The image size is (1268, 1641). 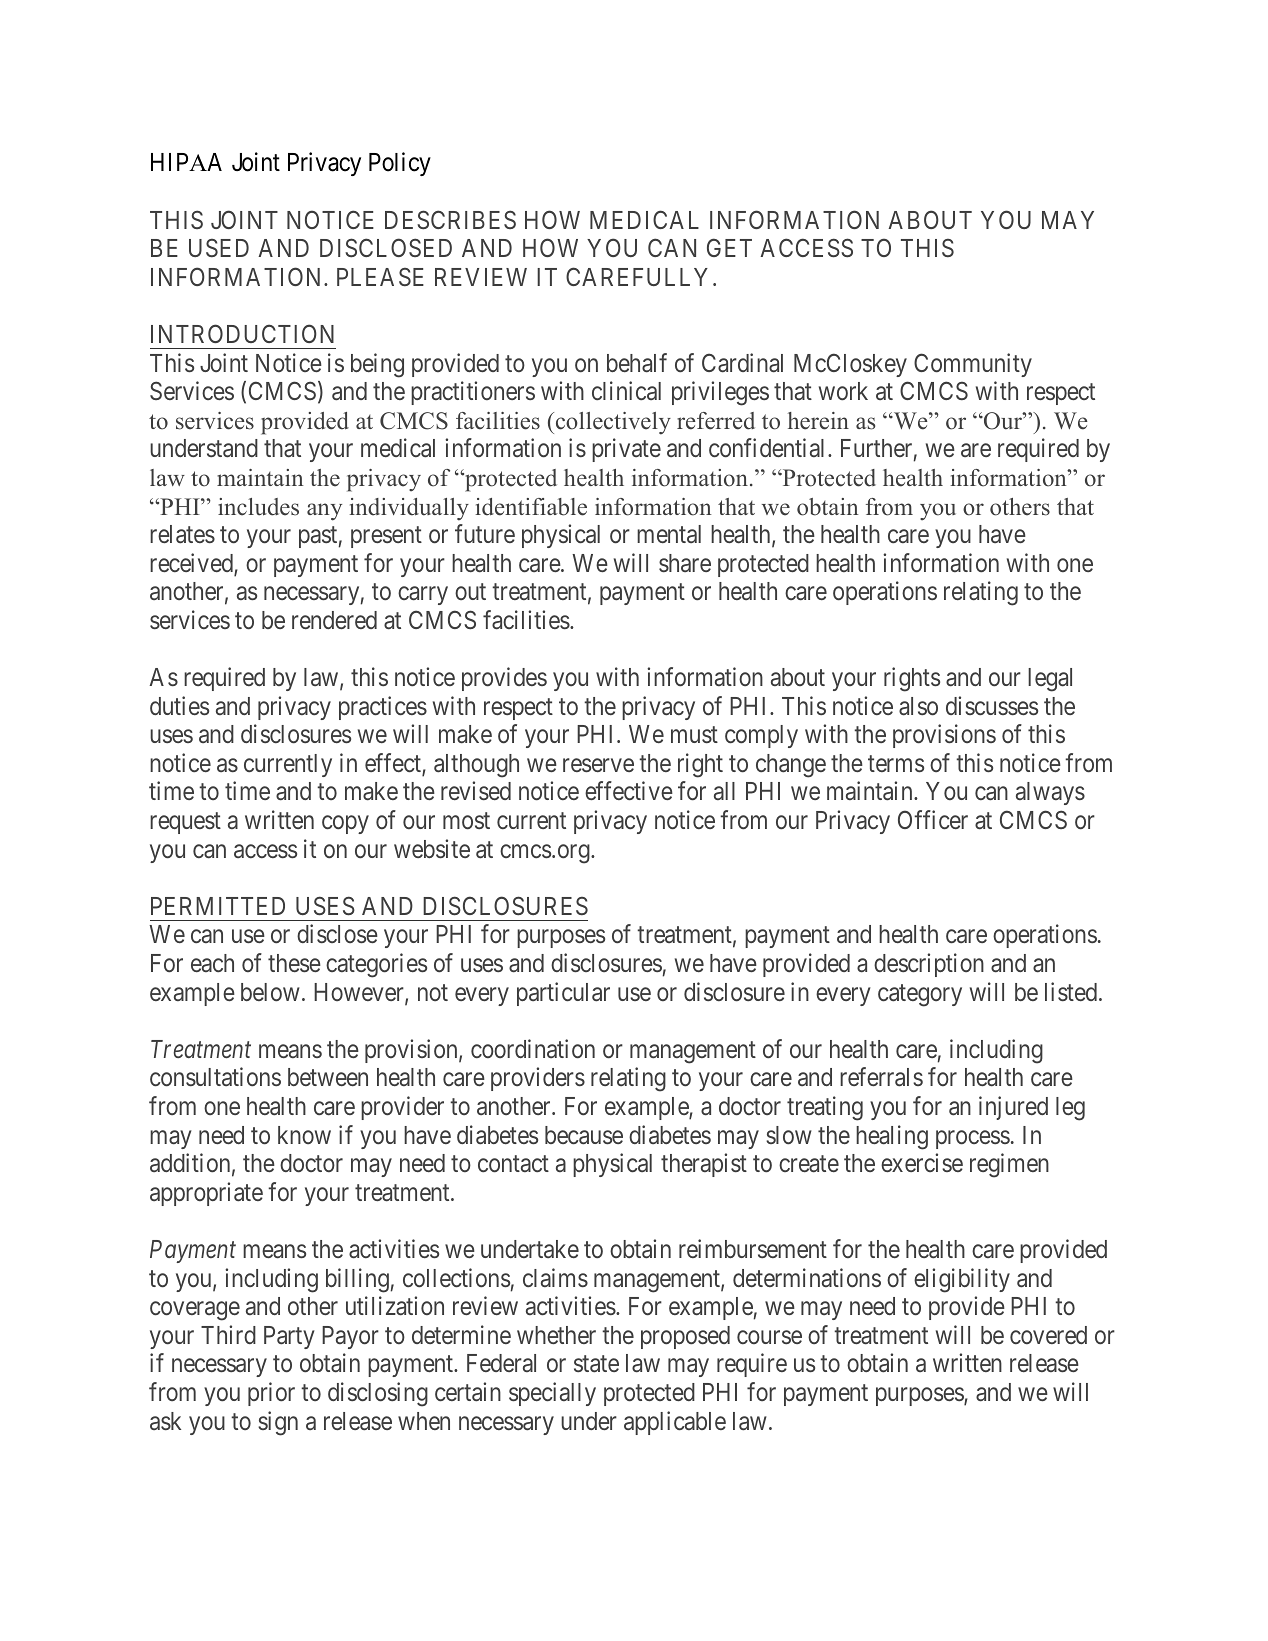 What do you see at coordinates (685, 563) in the screenshot?
I see `share` at bounding box center [685, 563].
